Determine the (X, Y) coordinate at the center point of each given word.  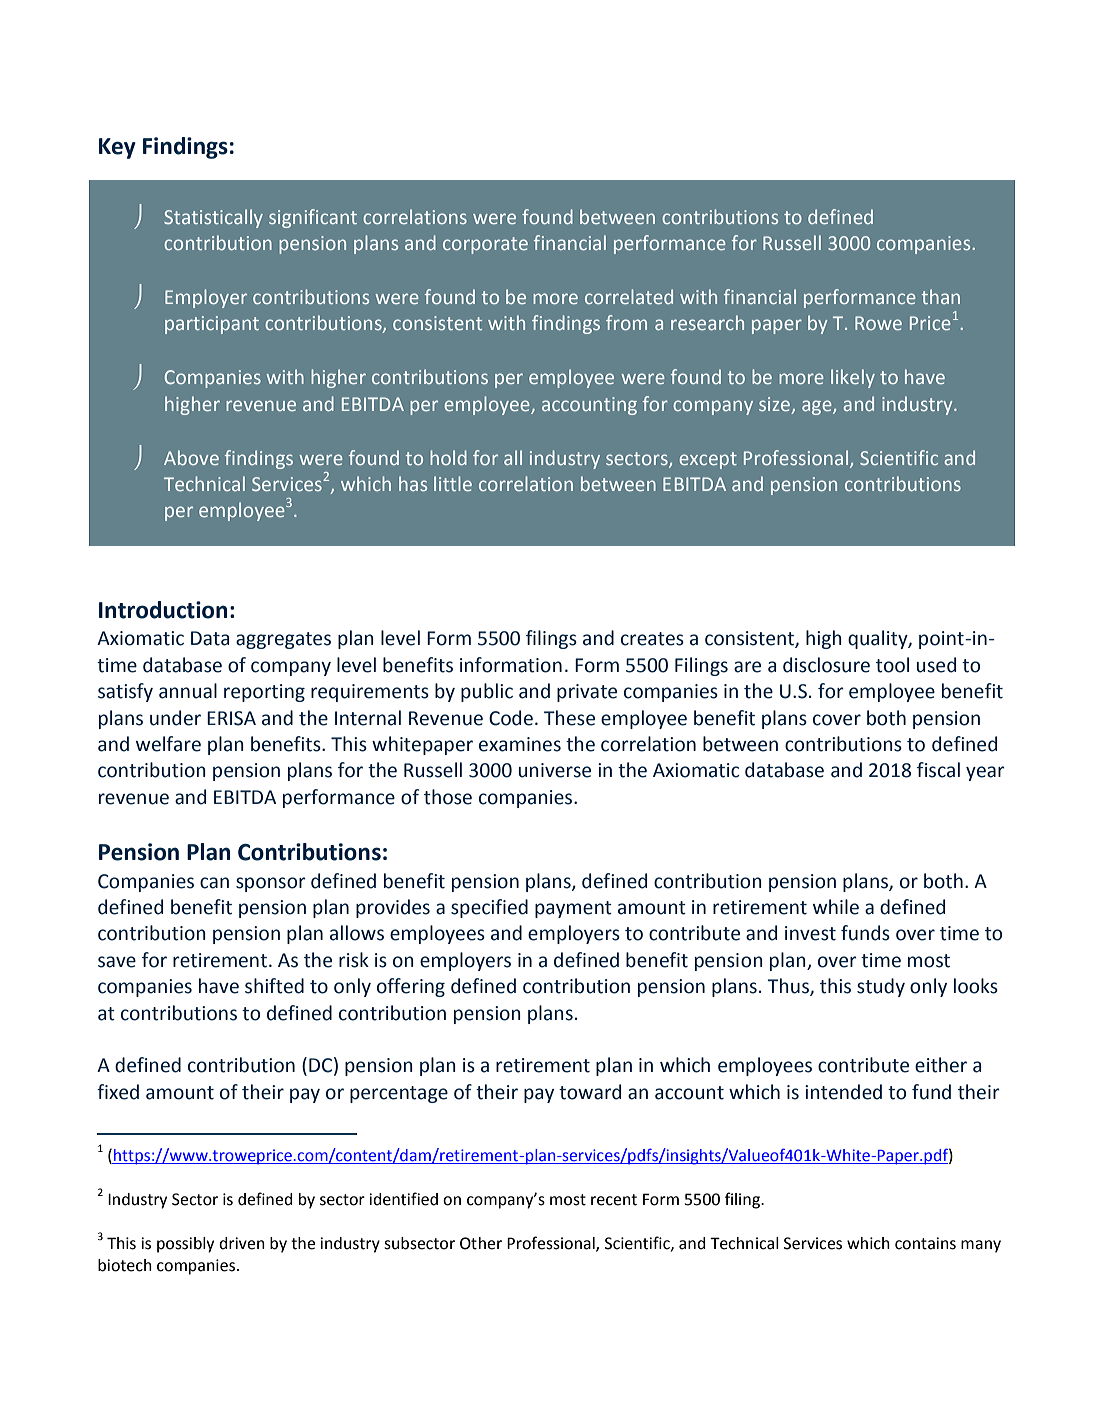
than (941, 296)
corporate (485, 245)
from (626, 322)
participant (212, 325)
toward (590, 1092)
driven (242, 1243)
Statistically (213, 218)
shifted (274, 986)
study (881, 987)
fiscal (938, 770)
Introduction (163, 610)
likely (853, 378)
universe (555, 770)
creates (652, 639)
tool (892, 665)
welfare (168, 744)
